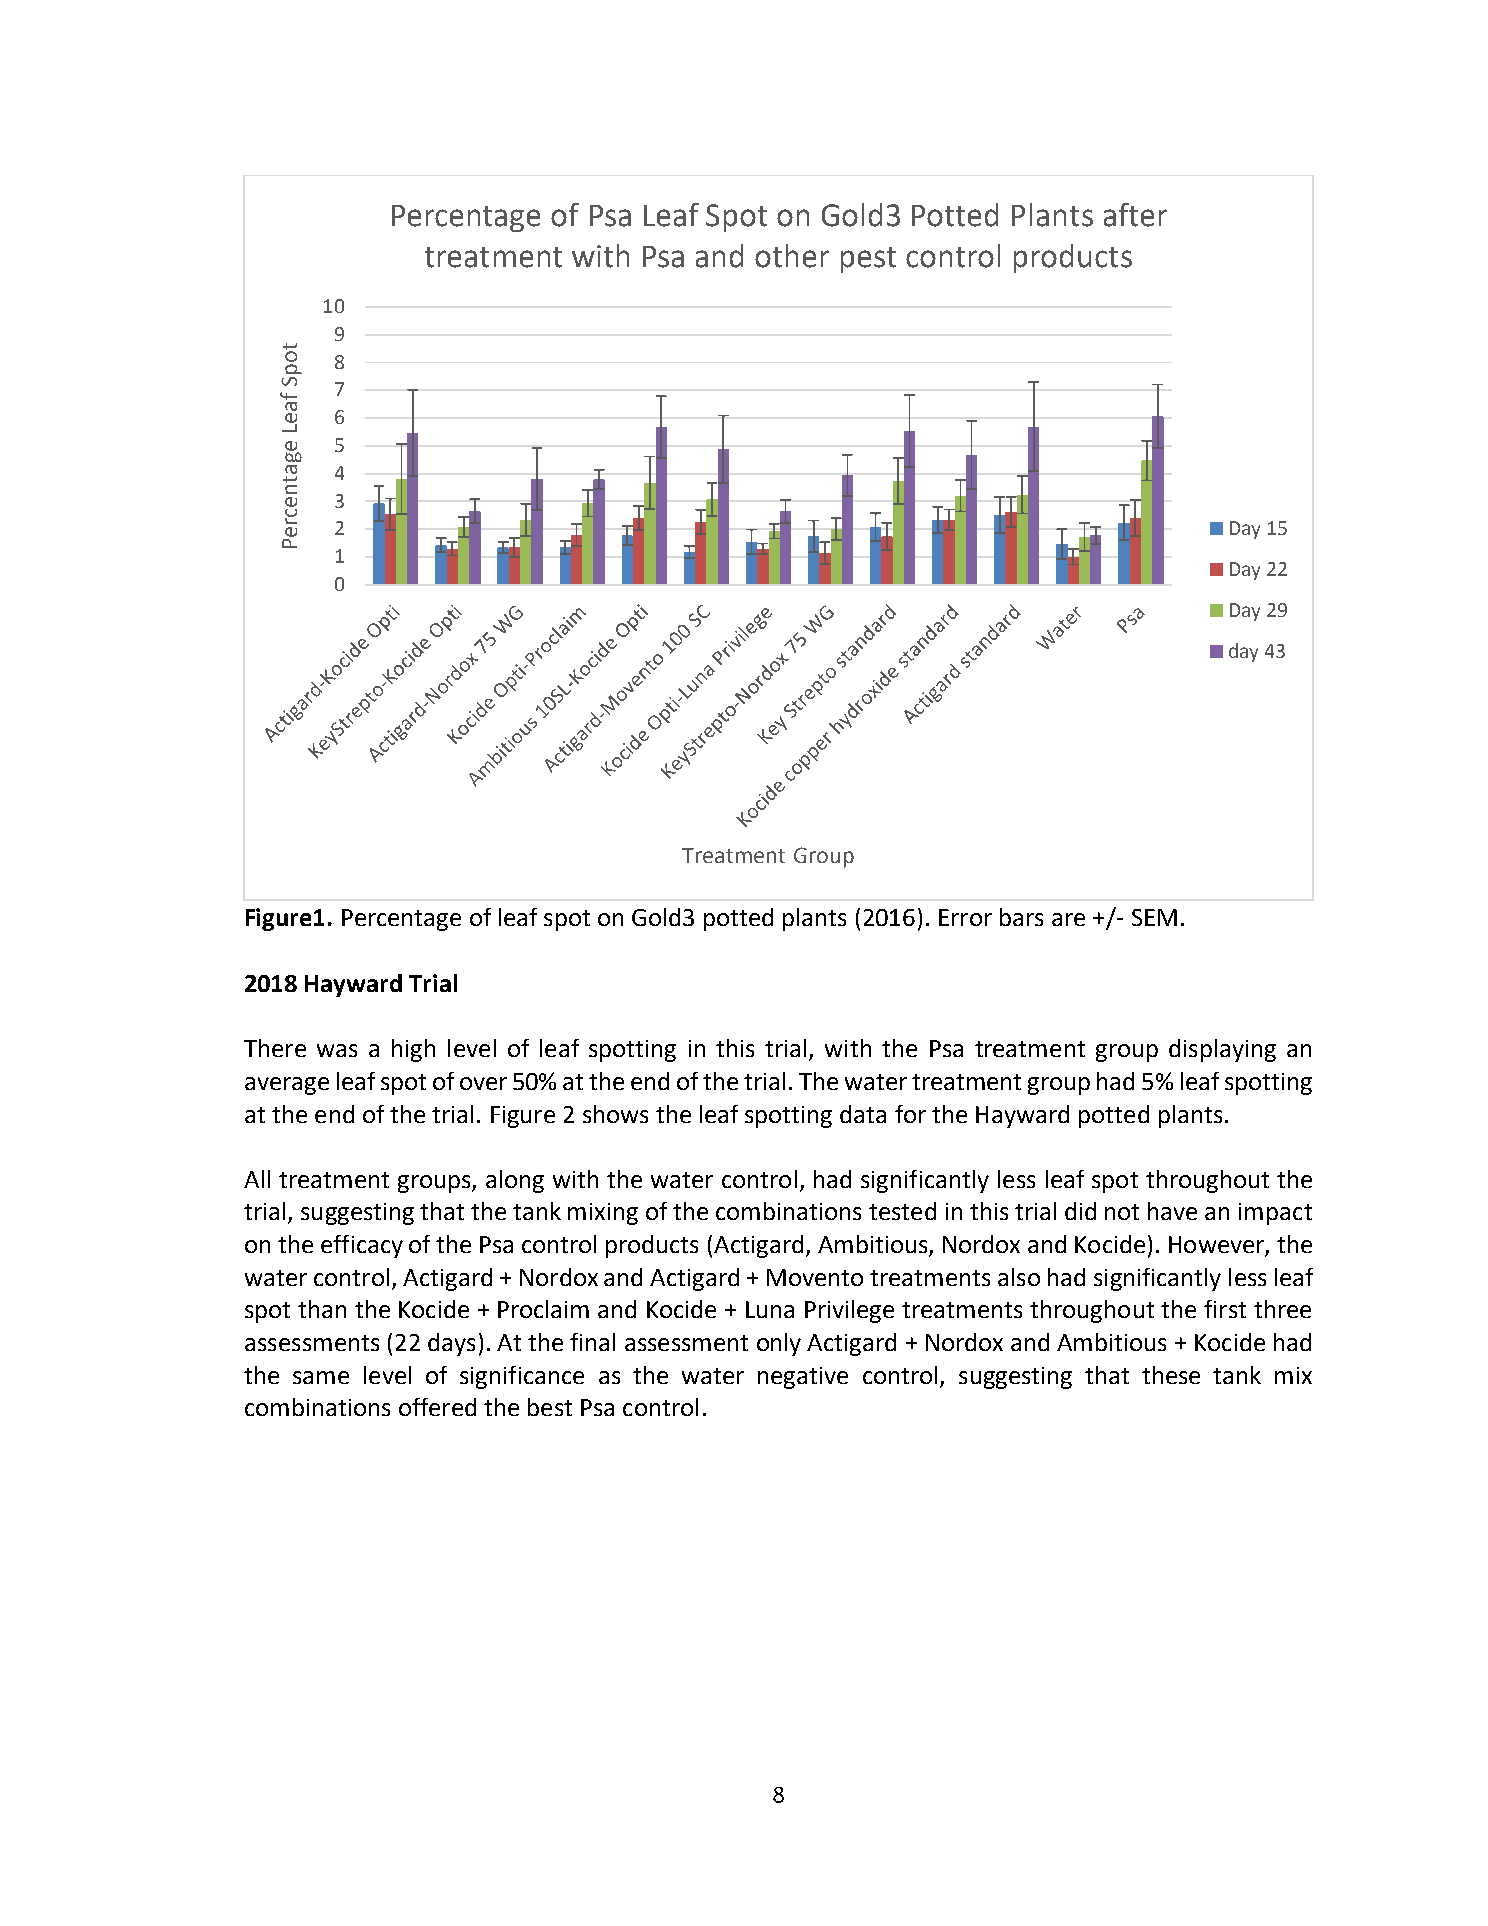 This image has height=1926, width=1488. I want to click on other, so click(792, 256).
